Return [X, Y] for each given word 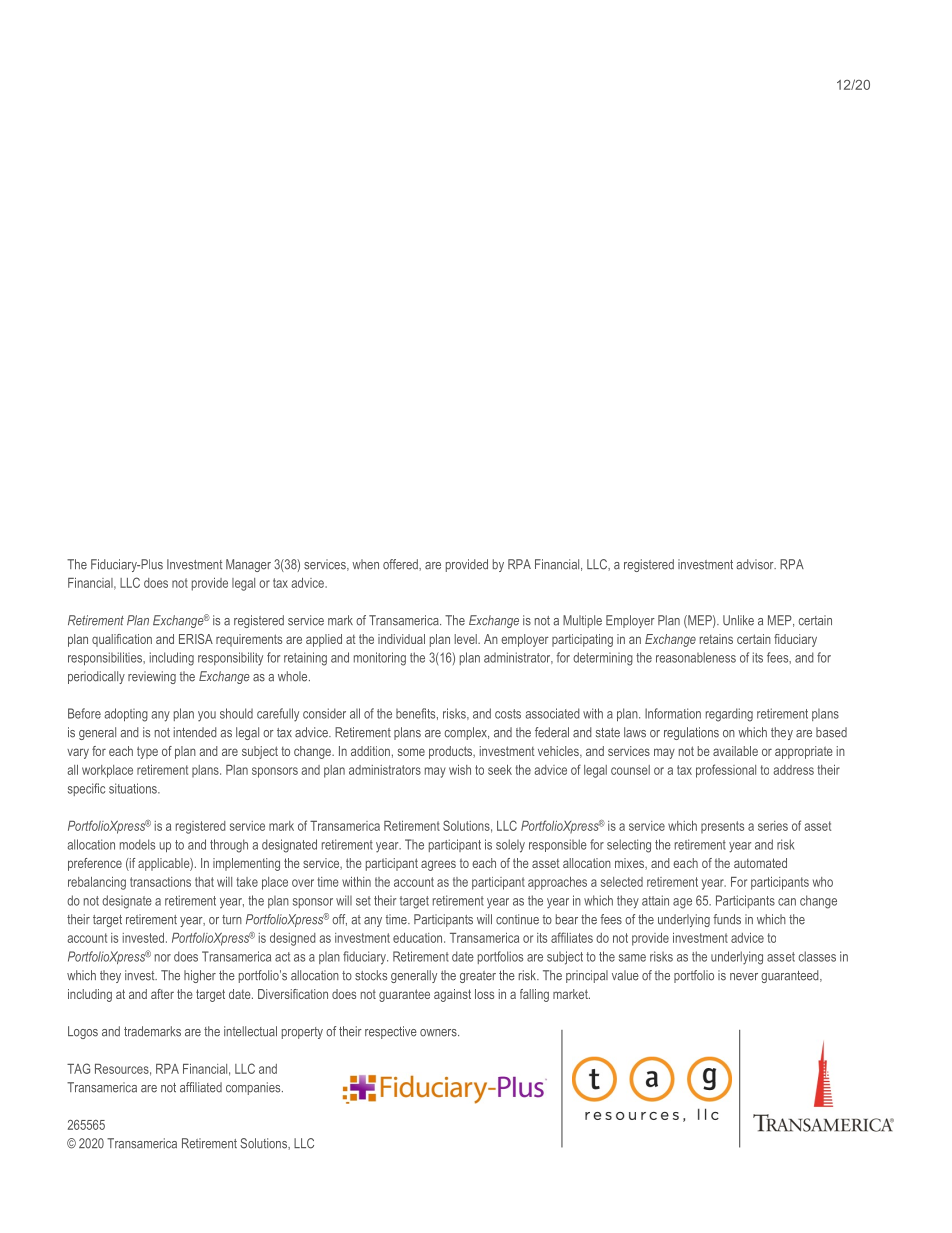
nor [163, 958]
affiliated [201, 1087]
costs [508, 714]
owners [439, 1033]
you [207, 716]
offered [401, 564]
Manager [248, 565]
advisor [756, 564]
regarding [729, 715]
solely [510, 846]
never [744, 977]
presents [722, 827]
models [137, 844]
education [419, 938]
